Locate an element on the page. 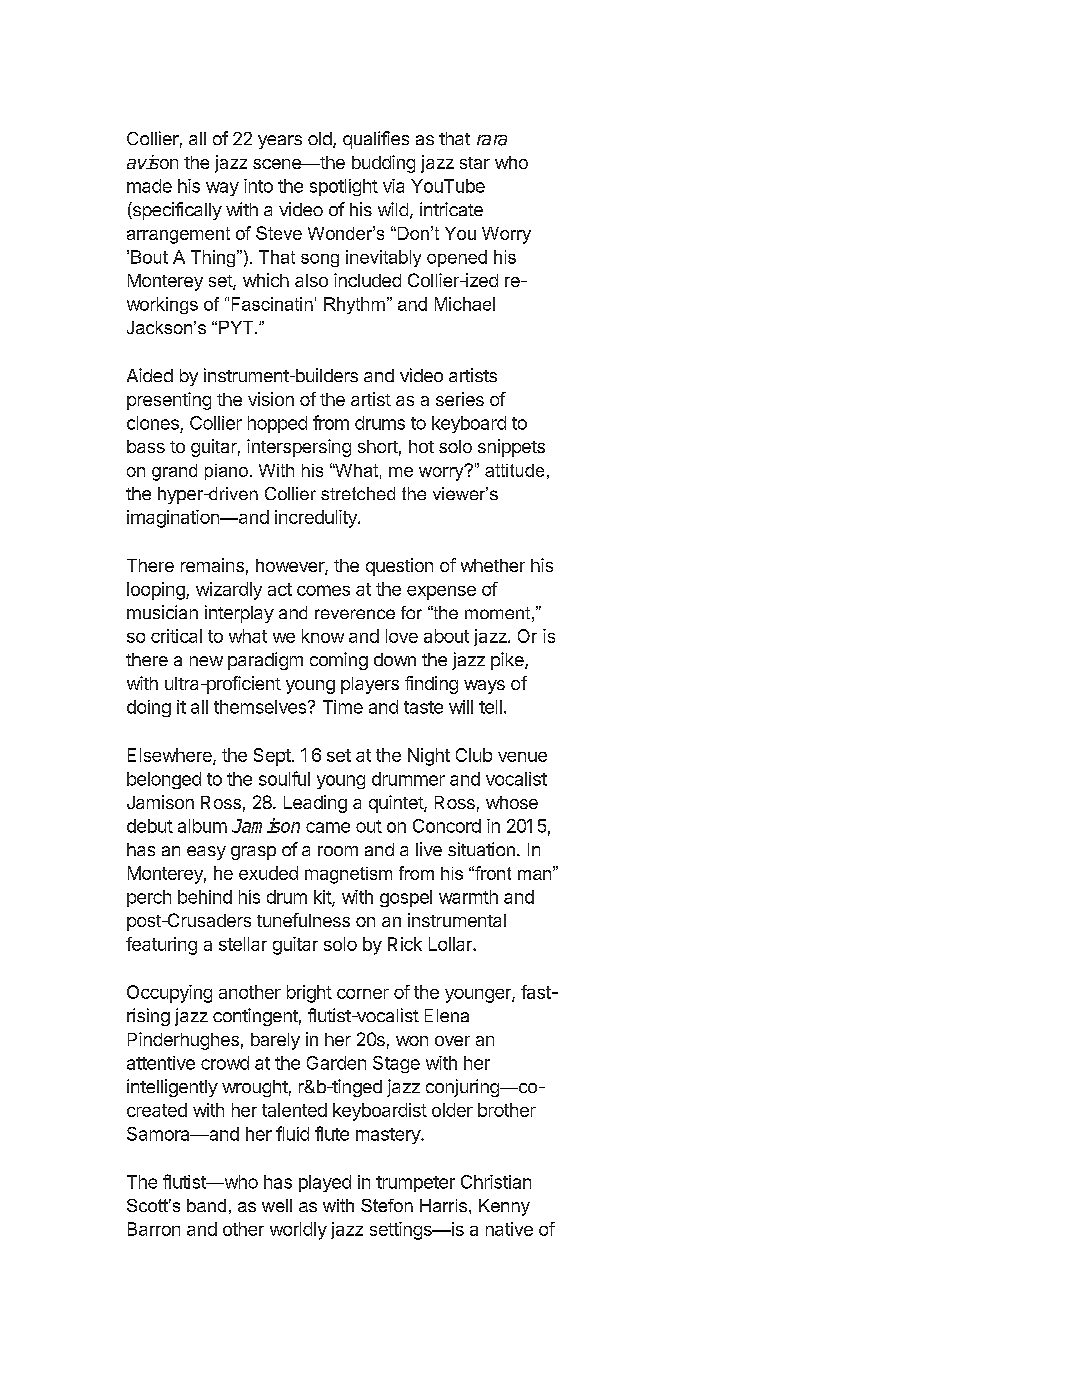 The width and height of the document is (1070, 1385). star is located at coordinates (475, 163).
